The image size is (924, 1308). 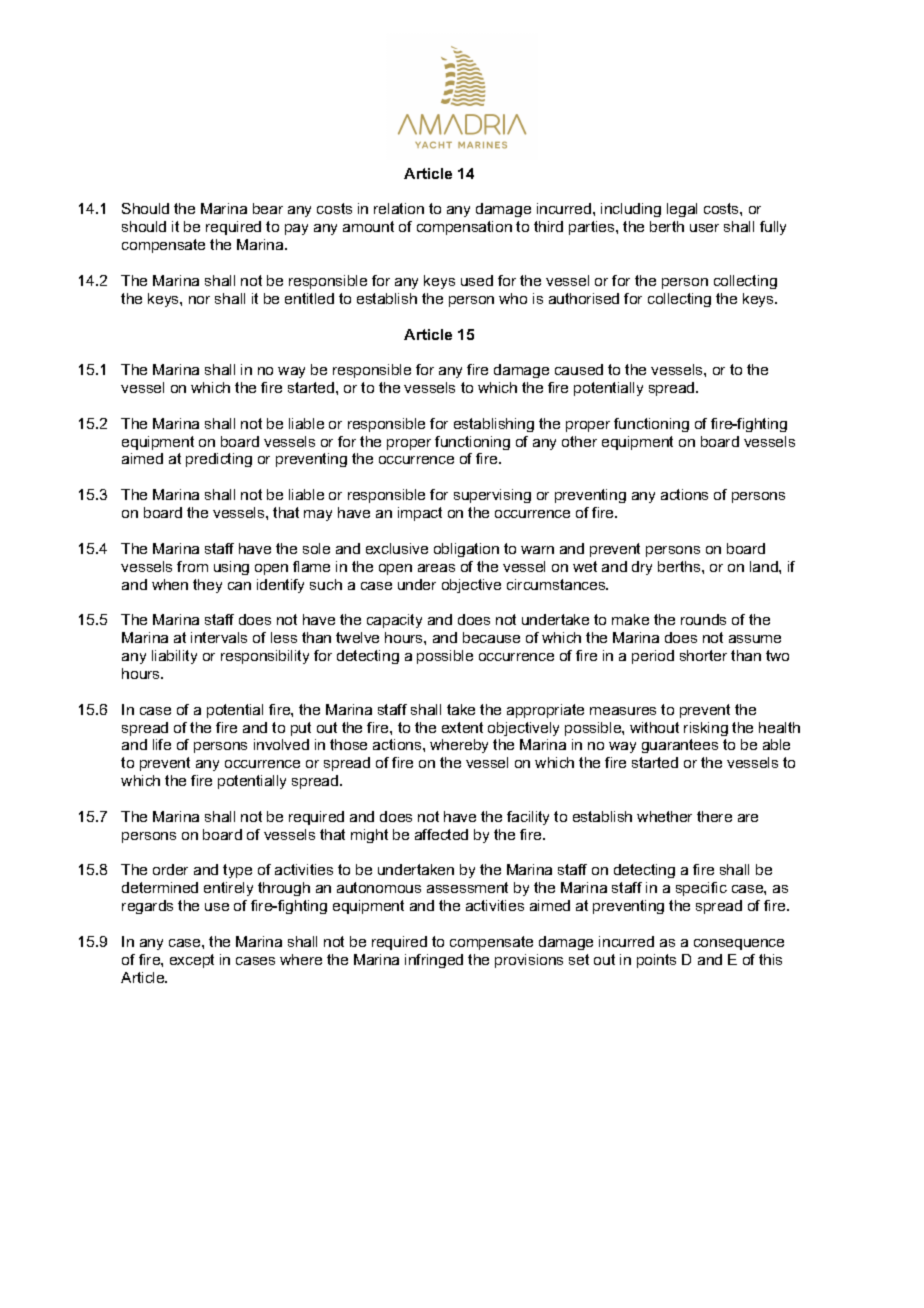 What do you see at coordinates (436, 568) in the screenshot?
I see `areas` at bounding box center [436, 568].
